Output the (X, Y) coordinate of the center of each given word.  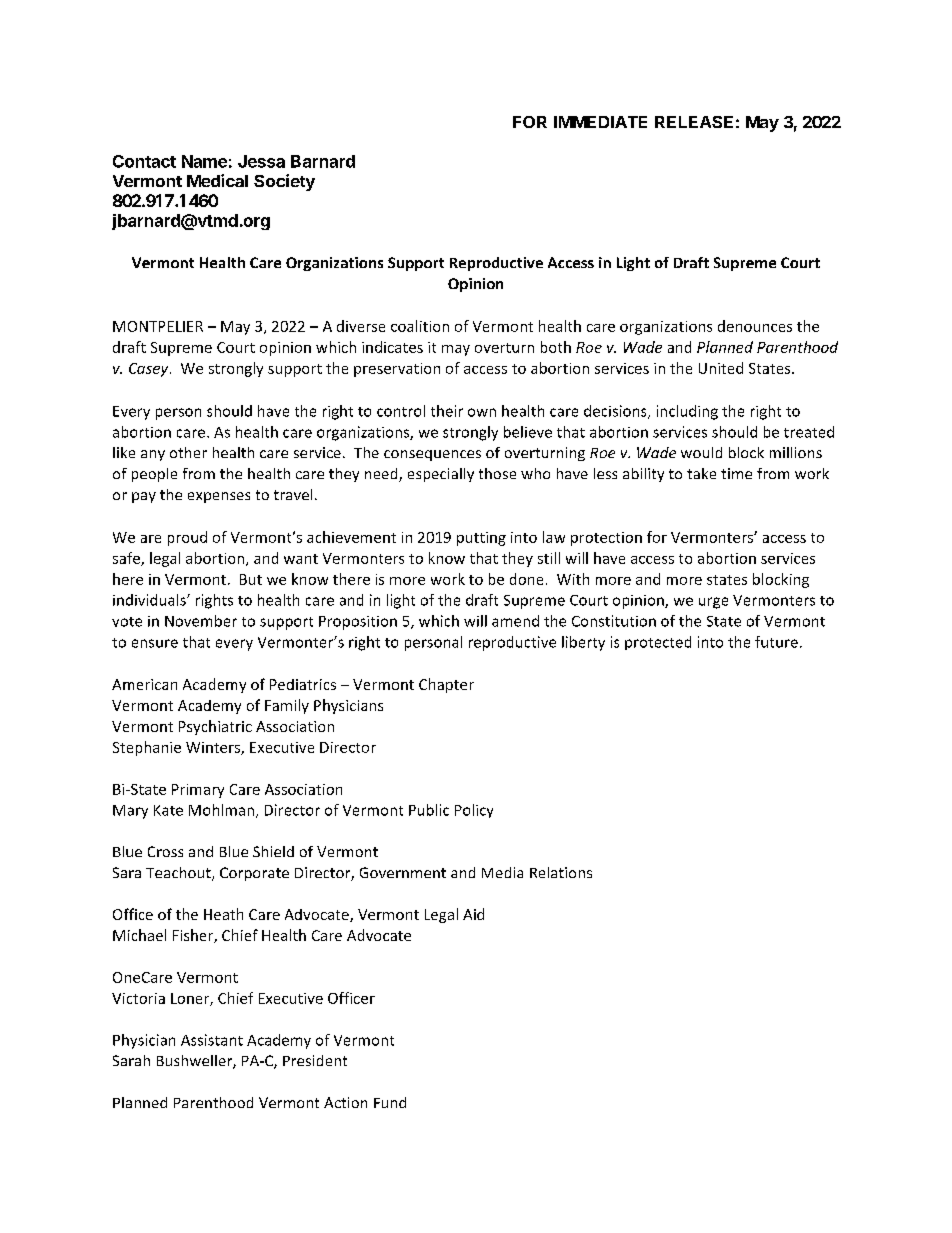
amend (515, 621)
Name (204, 161)
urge (713, 603)
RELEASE (694, 122)
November (201, 621)
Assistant (212, 1040)
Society (284, 182)
